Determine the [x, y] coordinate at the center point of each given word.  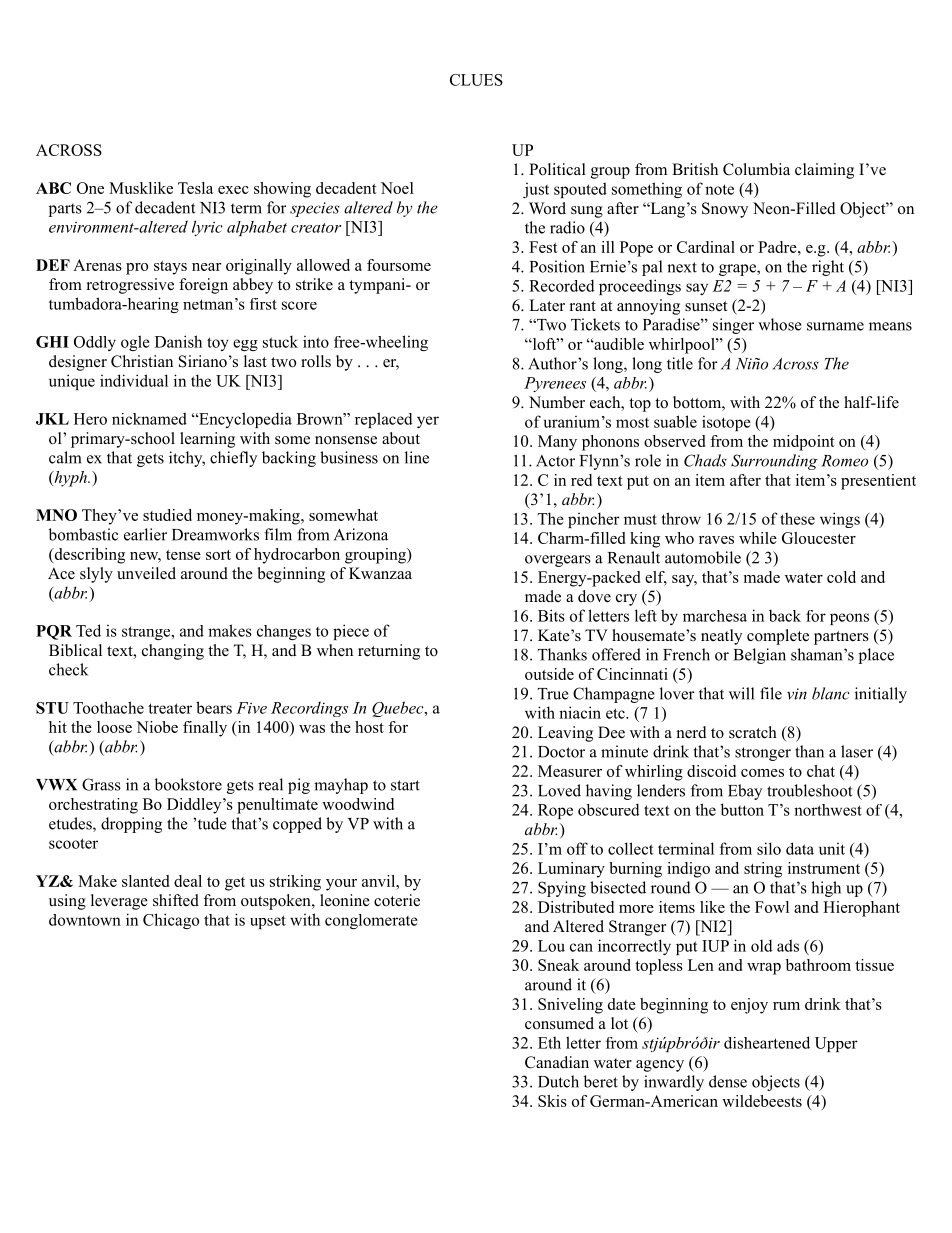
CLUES [476, 80]
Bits [551, 615]
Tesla [195, 188]
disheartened [767, 1042]
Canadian [557, 1062]
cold [841, 577]
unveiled [146, 573]
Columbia [756, 169]
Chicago [171, 921]
